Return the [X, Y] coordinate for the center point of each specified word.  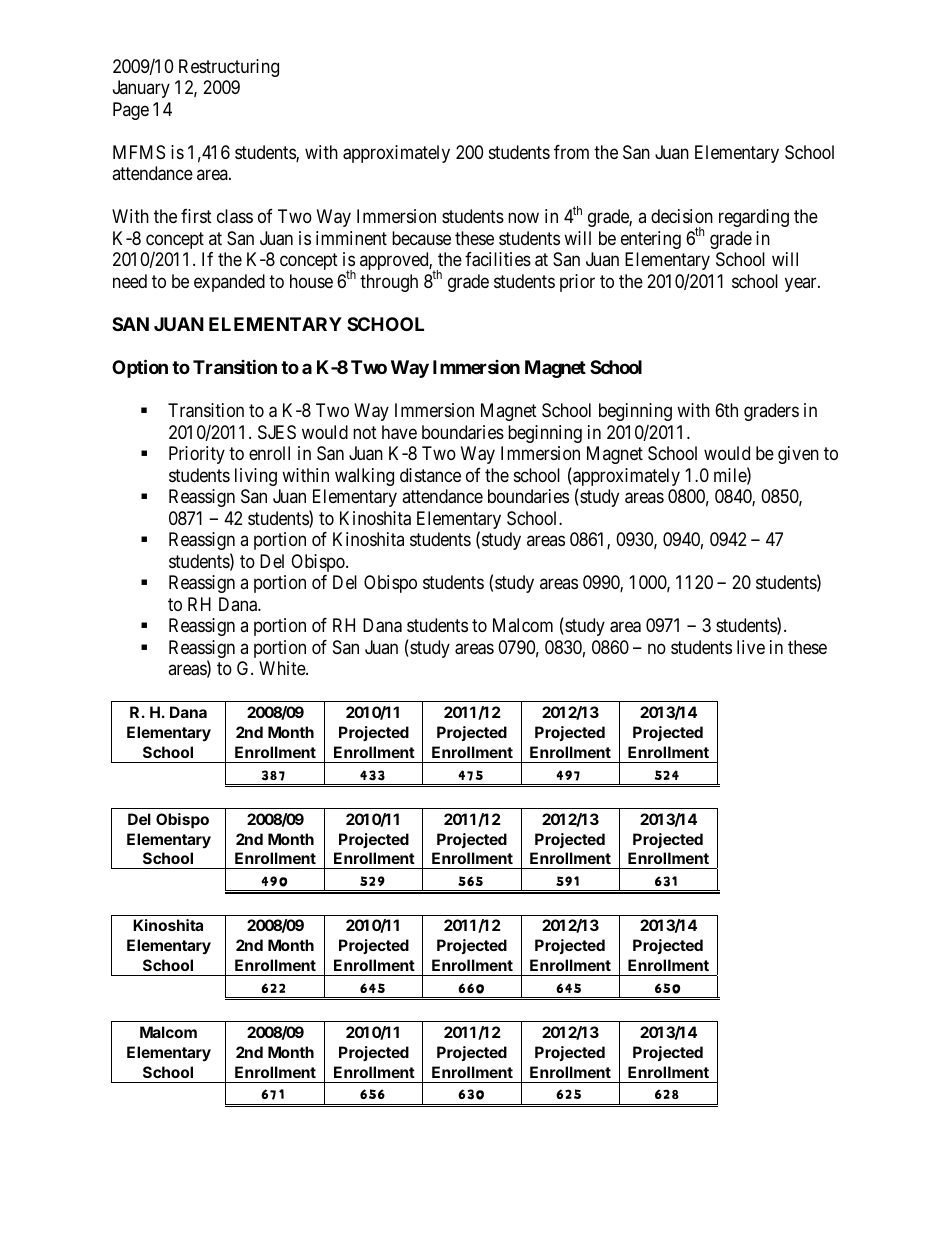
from [571, 152]
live [751, 647]
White [283, 668]
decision [682, 216]
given [798, 455]
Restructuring [229, 68]
